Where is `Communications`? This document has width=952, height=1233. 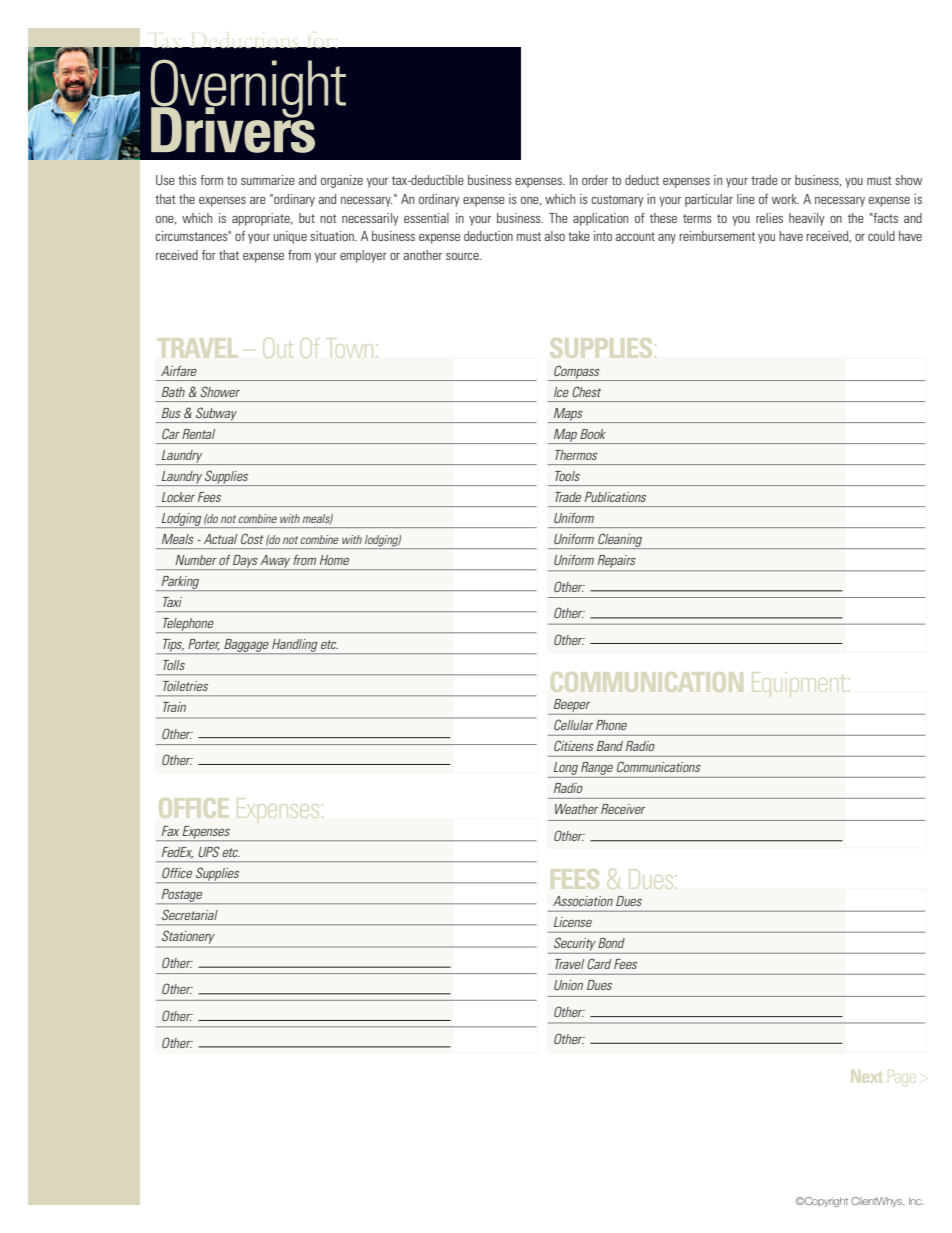 Communications is located at coordinates (659, 766).
